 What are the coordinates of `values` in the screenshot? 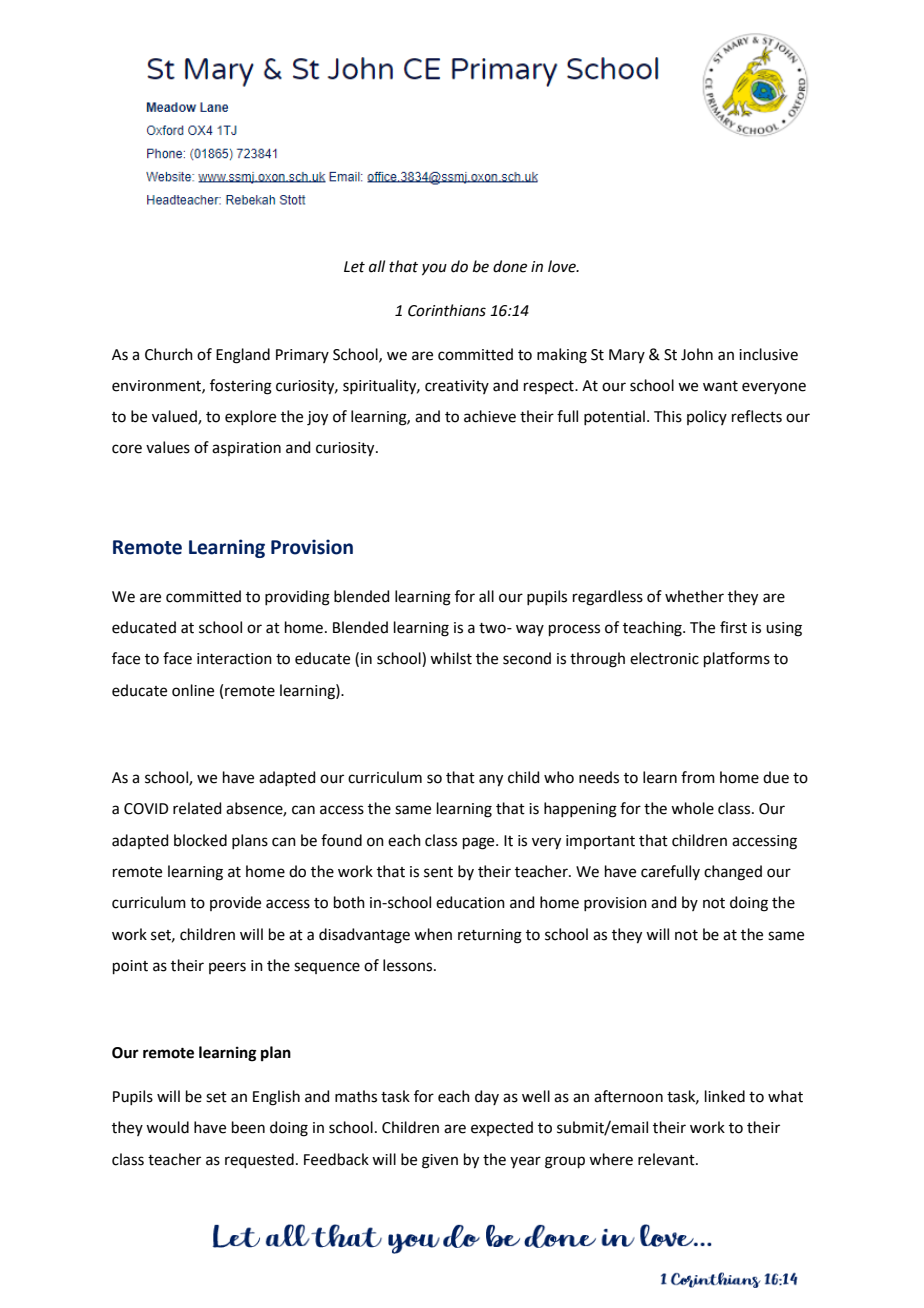 It's located at (168, 447).
